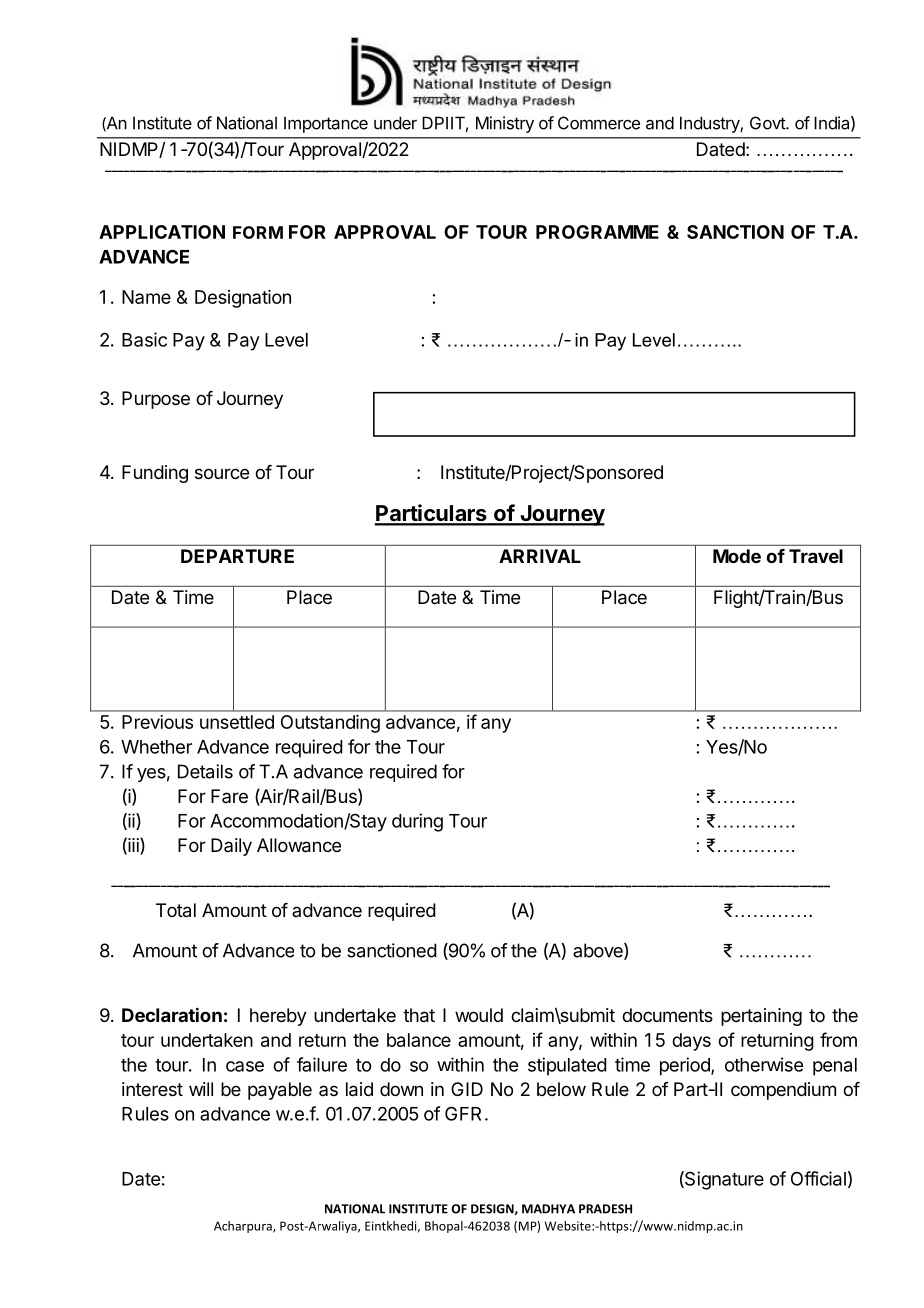  Describe the element at coordinates (540, 556) in the screenshot. I see `ARRIVAL` at that location.
